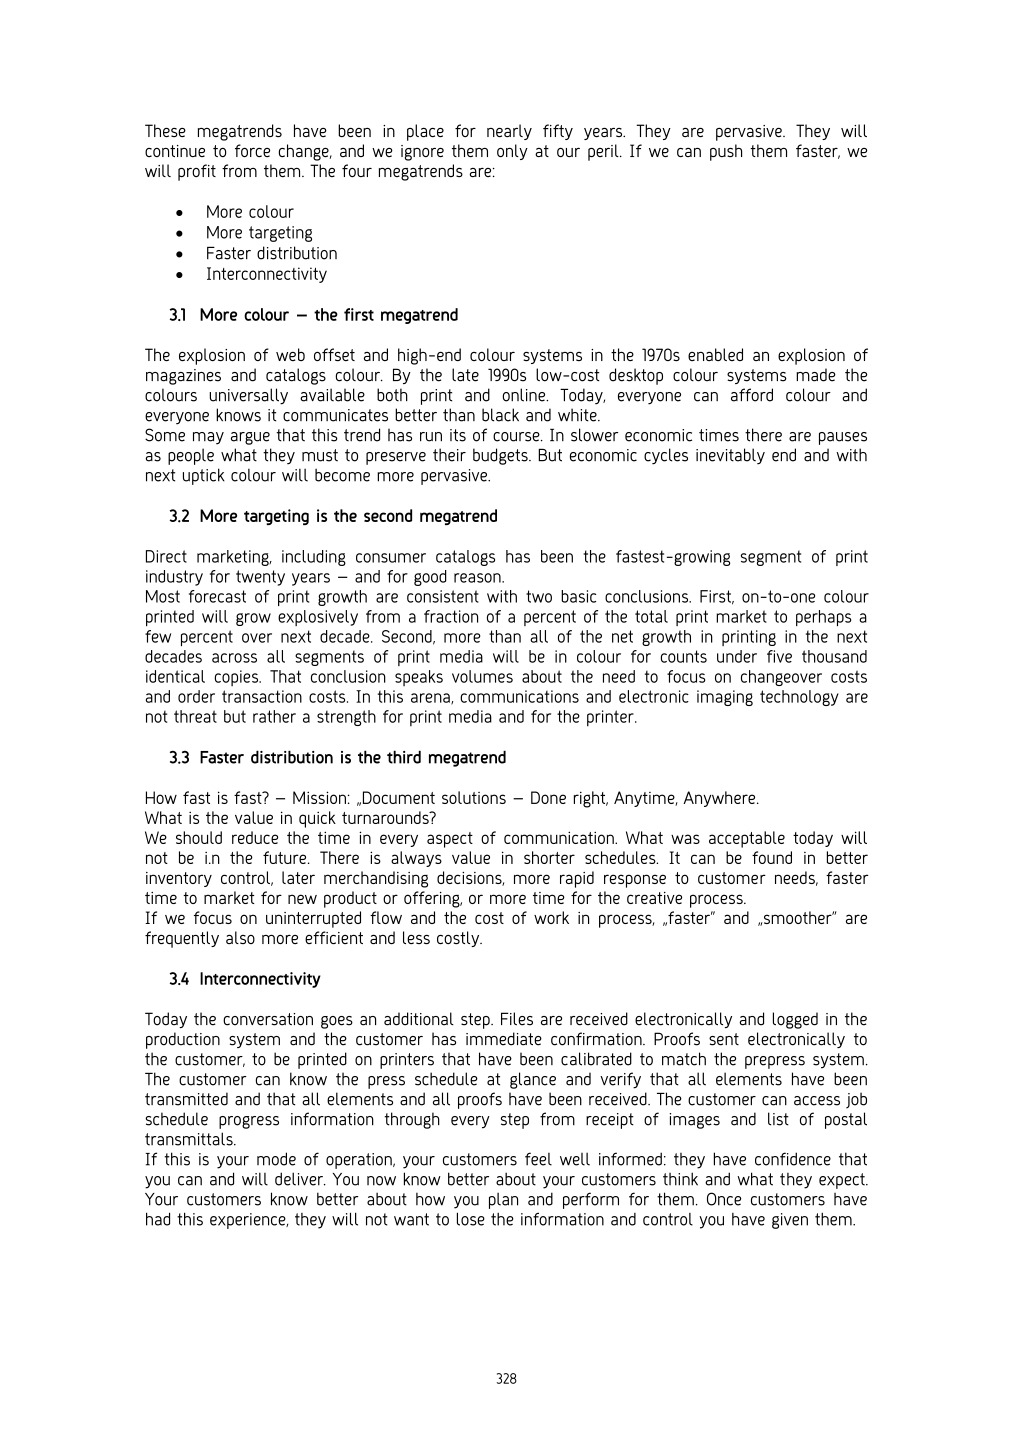  What do you see at coordinates (252, 150) in the image?
I see `force` at bounding box center [252, 150].
